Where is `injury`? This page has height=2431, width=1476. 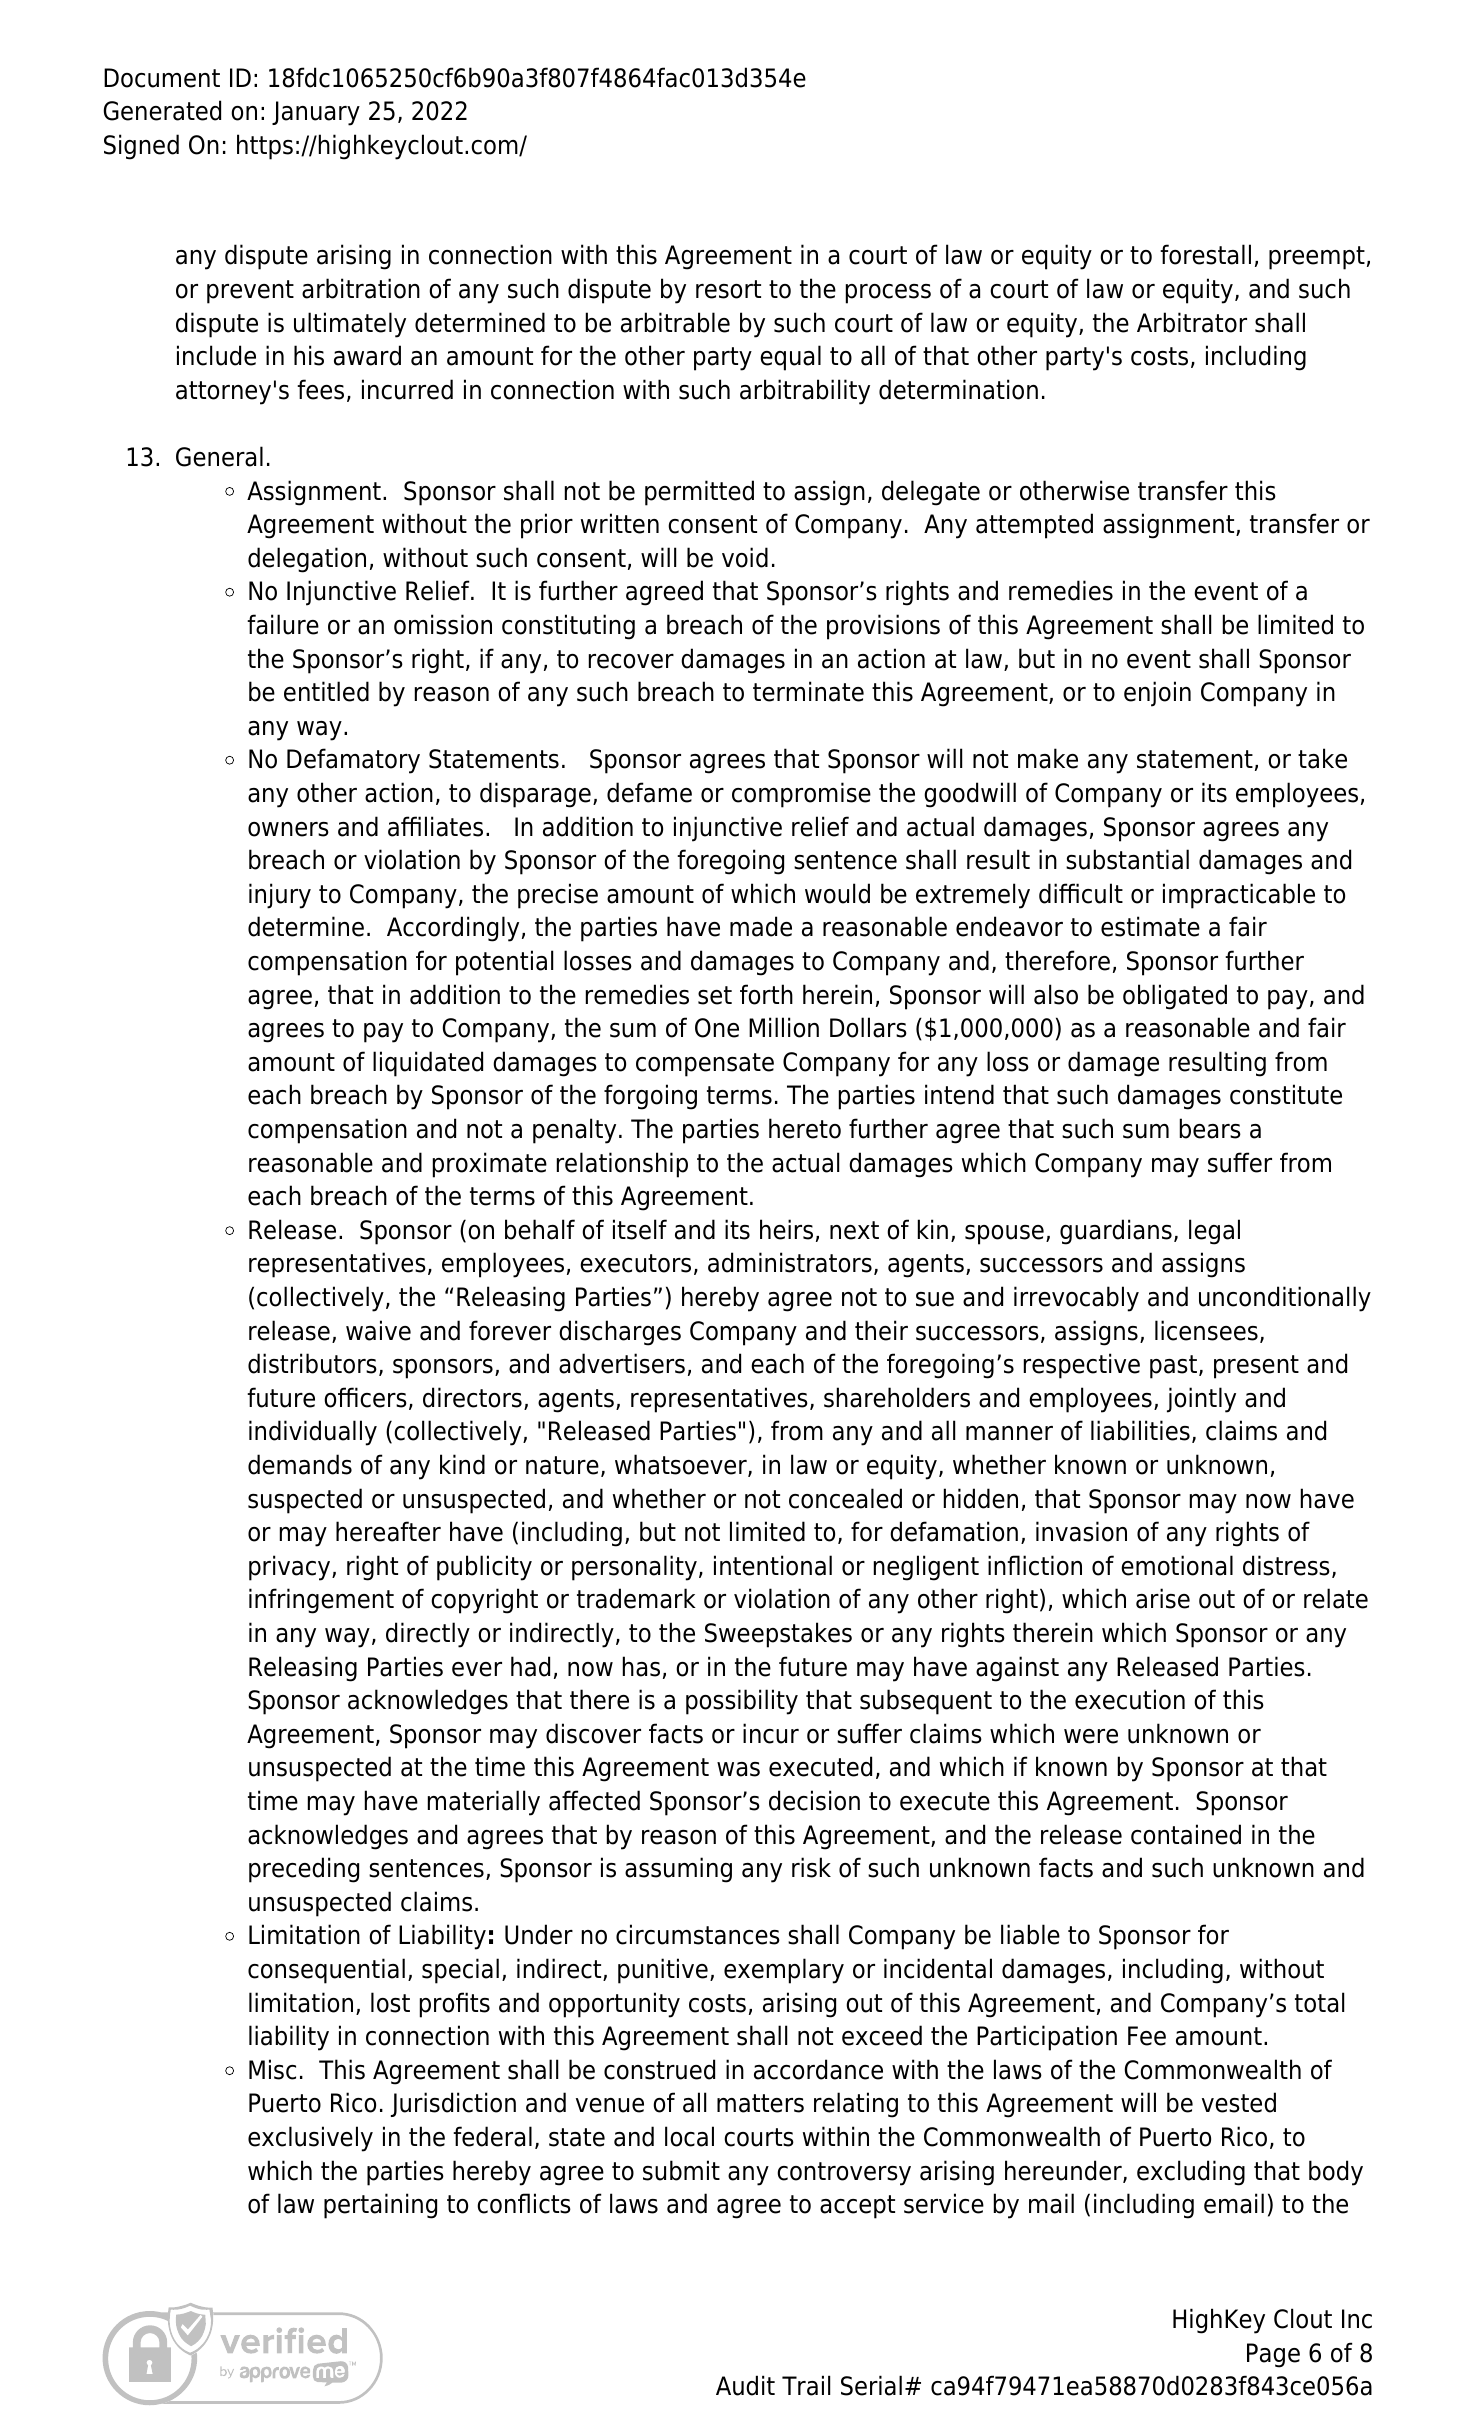
injury is located at coordinates (280, 896).
